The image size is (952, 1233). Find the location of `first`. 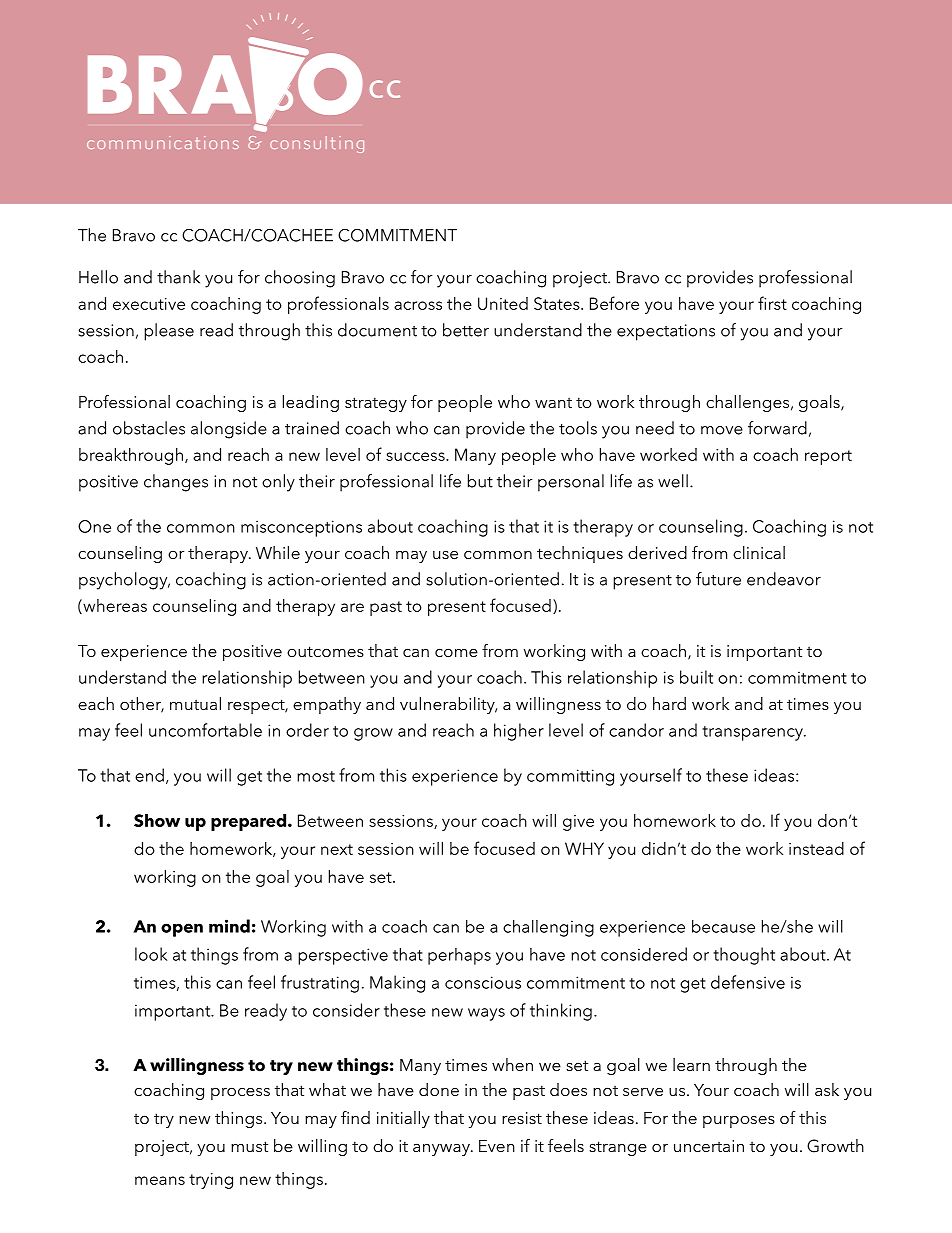

first is located at coordinates (772, 303).
